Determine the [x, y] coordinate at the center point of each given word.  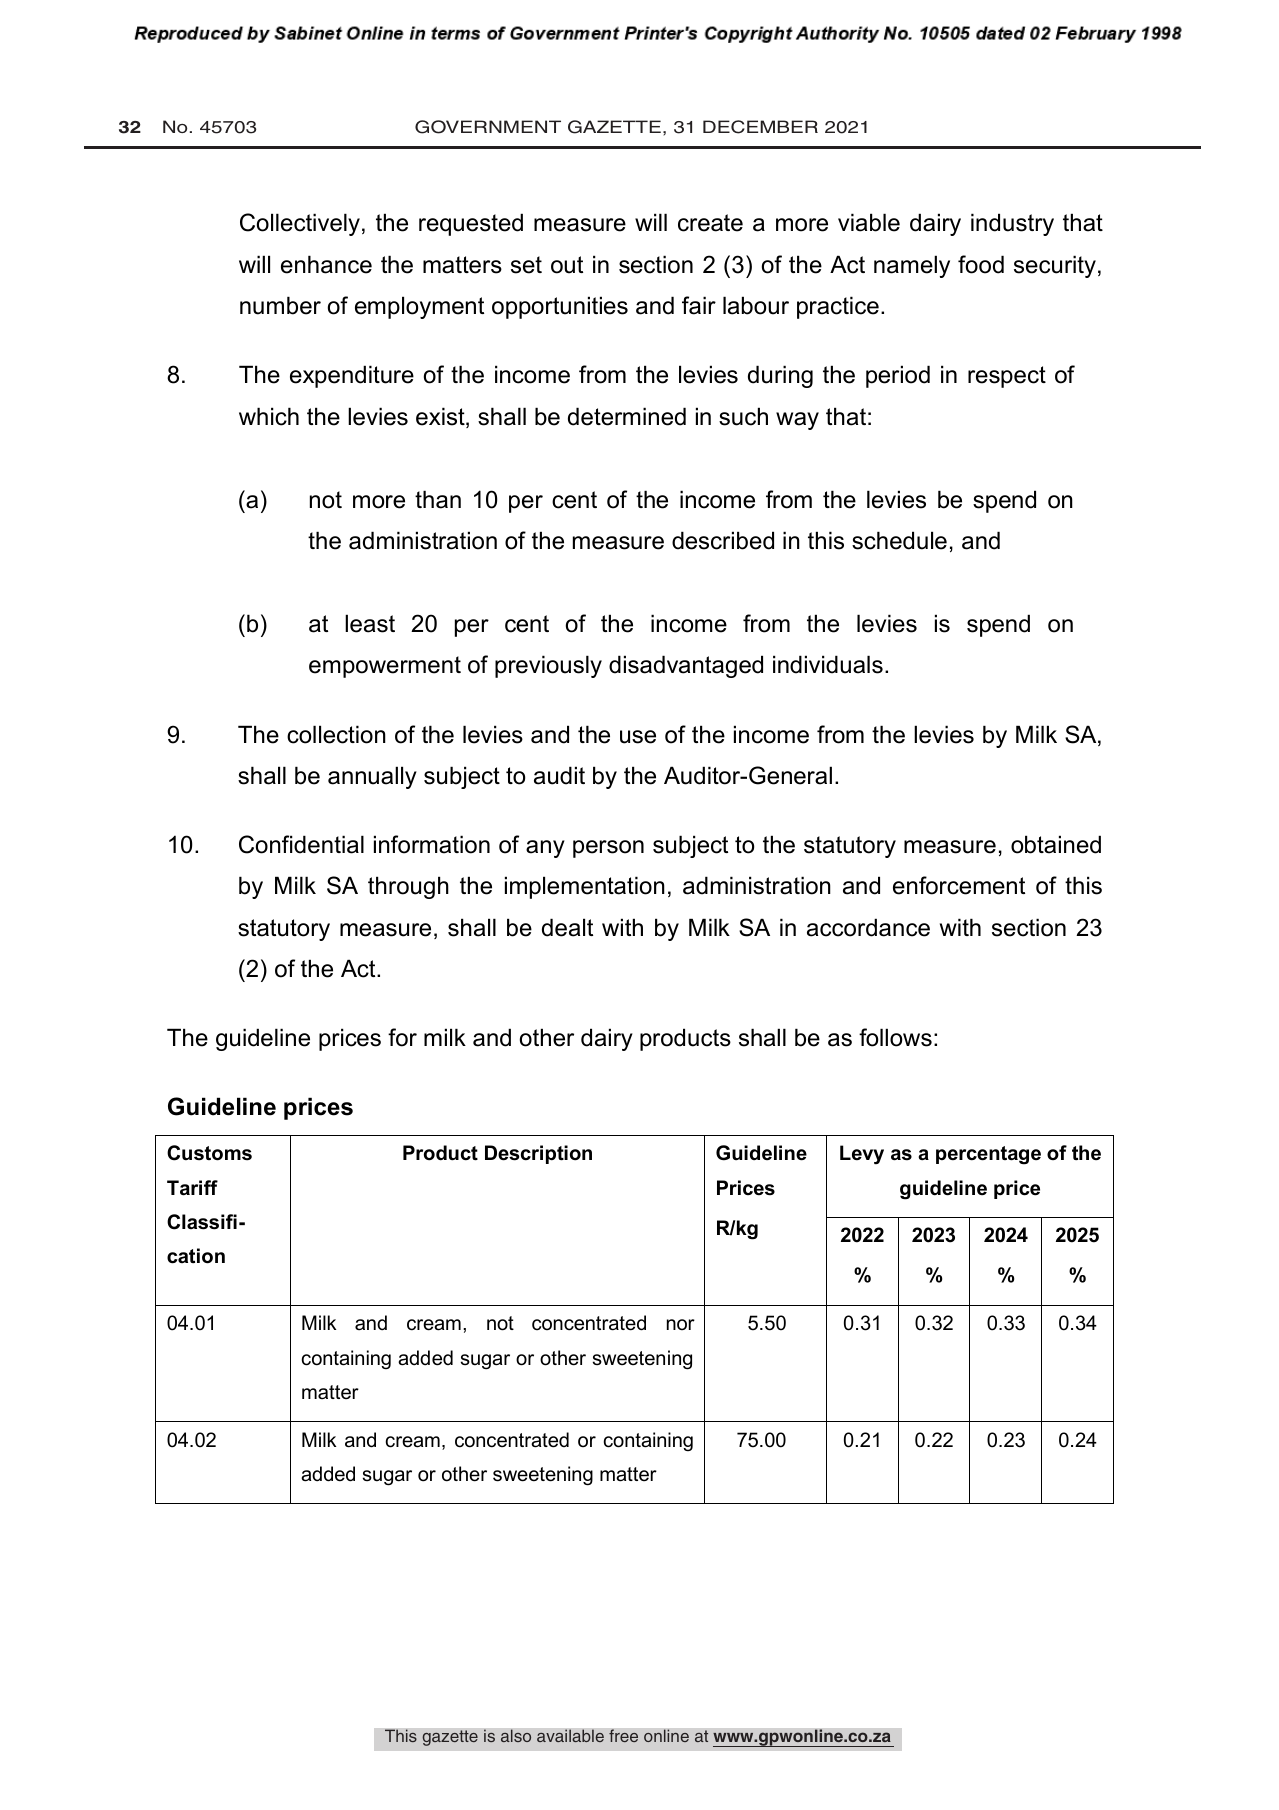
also [516, 1736]
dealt [567, 927]
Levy [862, 1155]
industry [1012, 224]
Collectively [301, 224]
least [370, 623]
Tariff [192, 1188]
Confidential [301, 844]
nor [681, 1324]
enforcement [959, 885]
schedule [899, 540]
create [710, 223]
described [723, 540]
